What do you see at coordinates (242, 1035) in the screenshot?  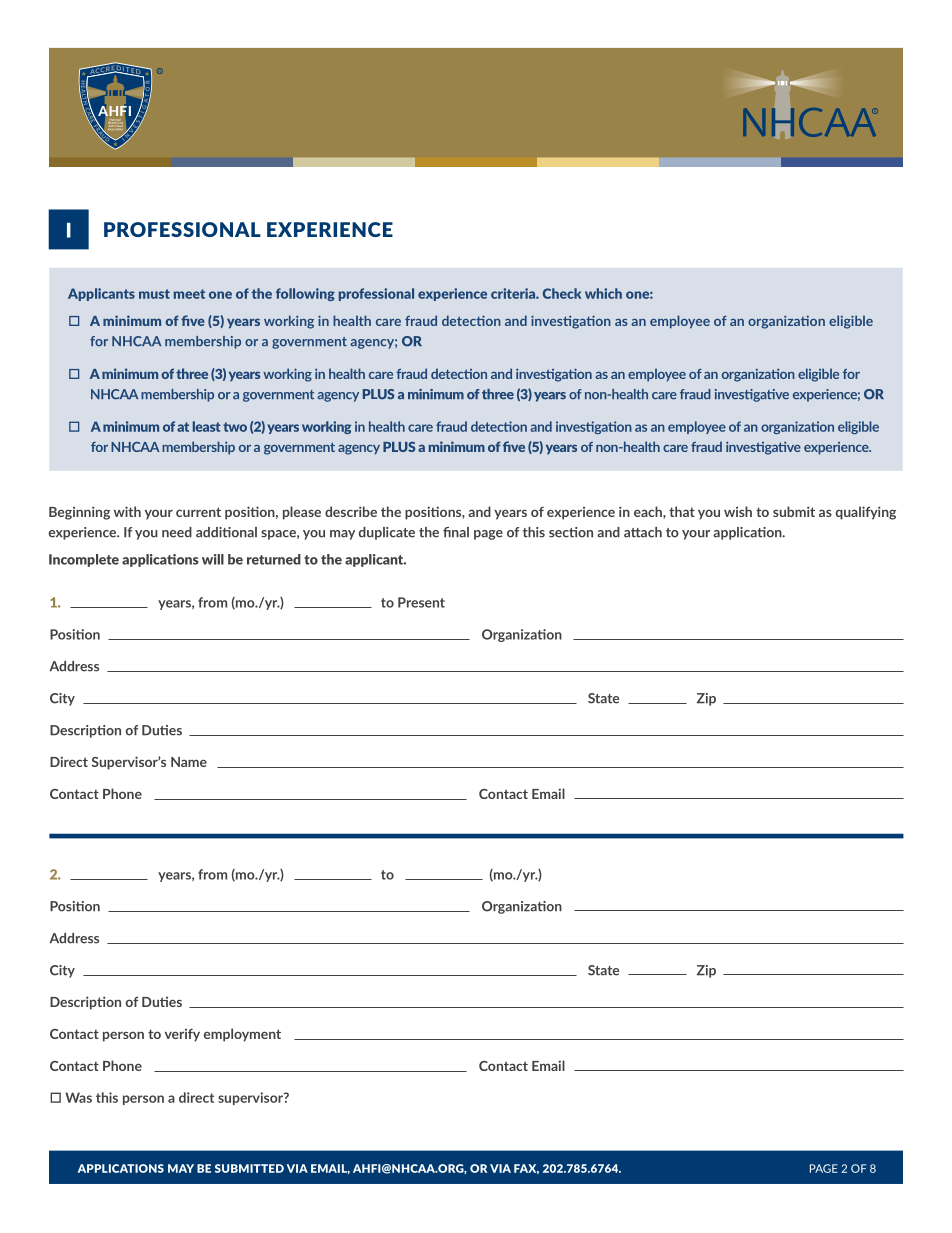 I see `employment` at bounding box center [242, 1035].
